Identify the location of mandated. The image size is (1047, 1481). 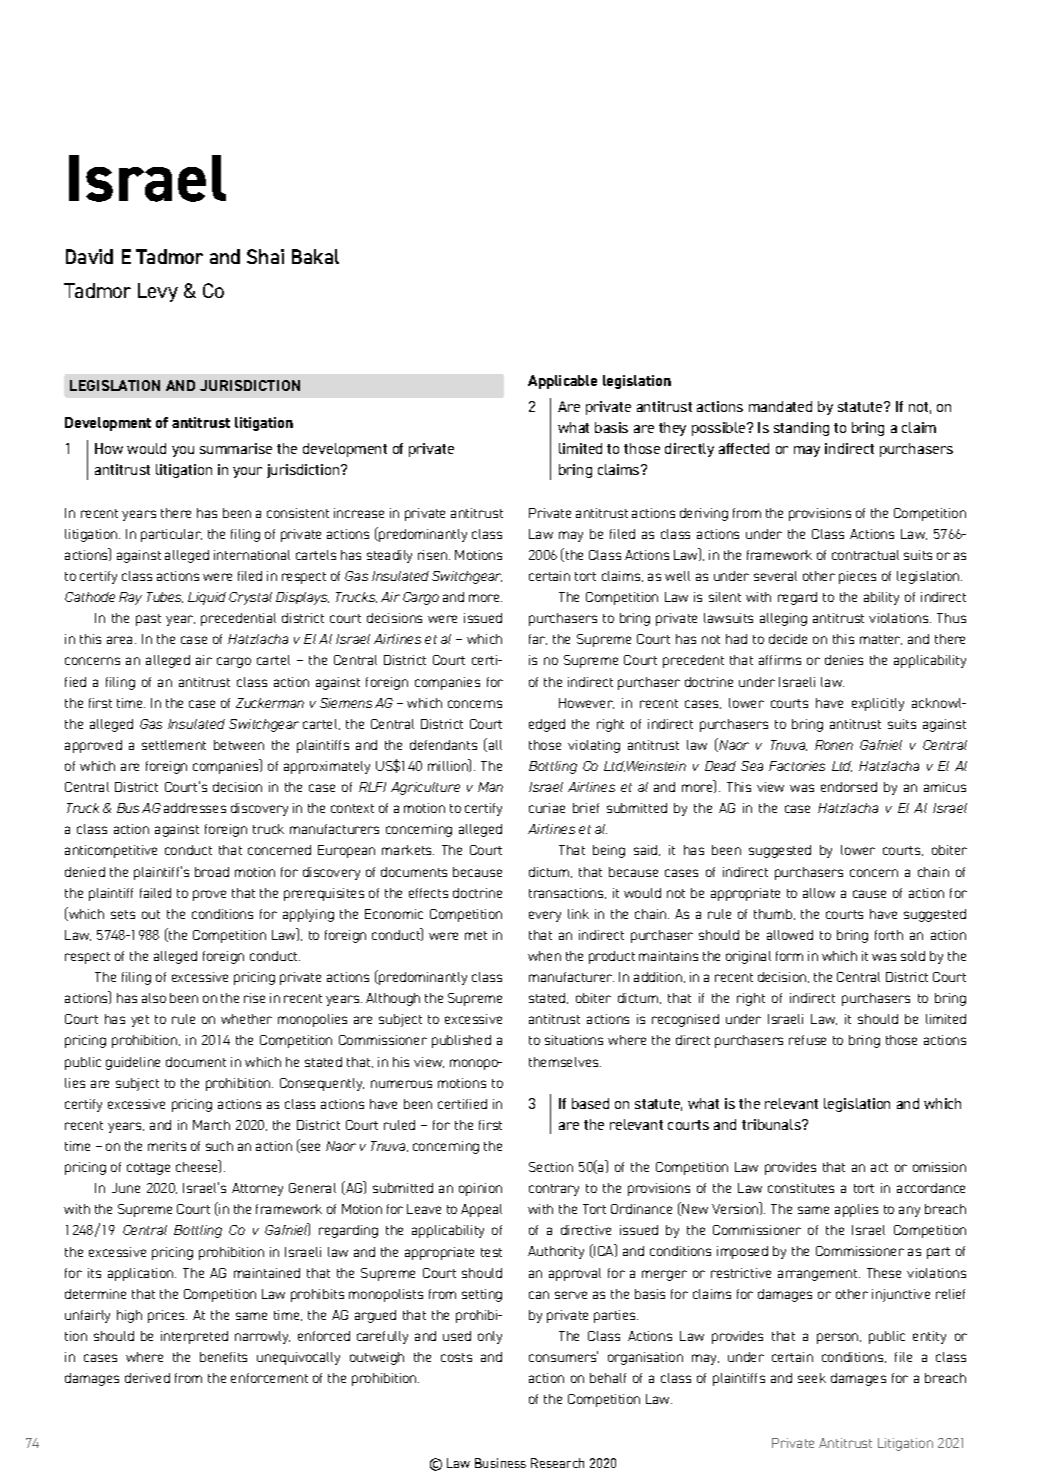
(780, 406).
